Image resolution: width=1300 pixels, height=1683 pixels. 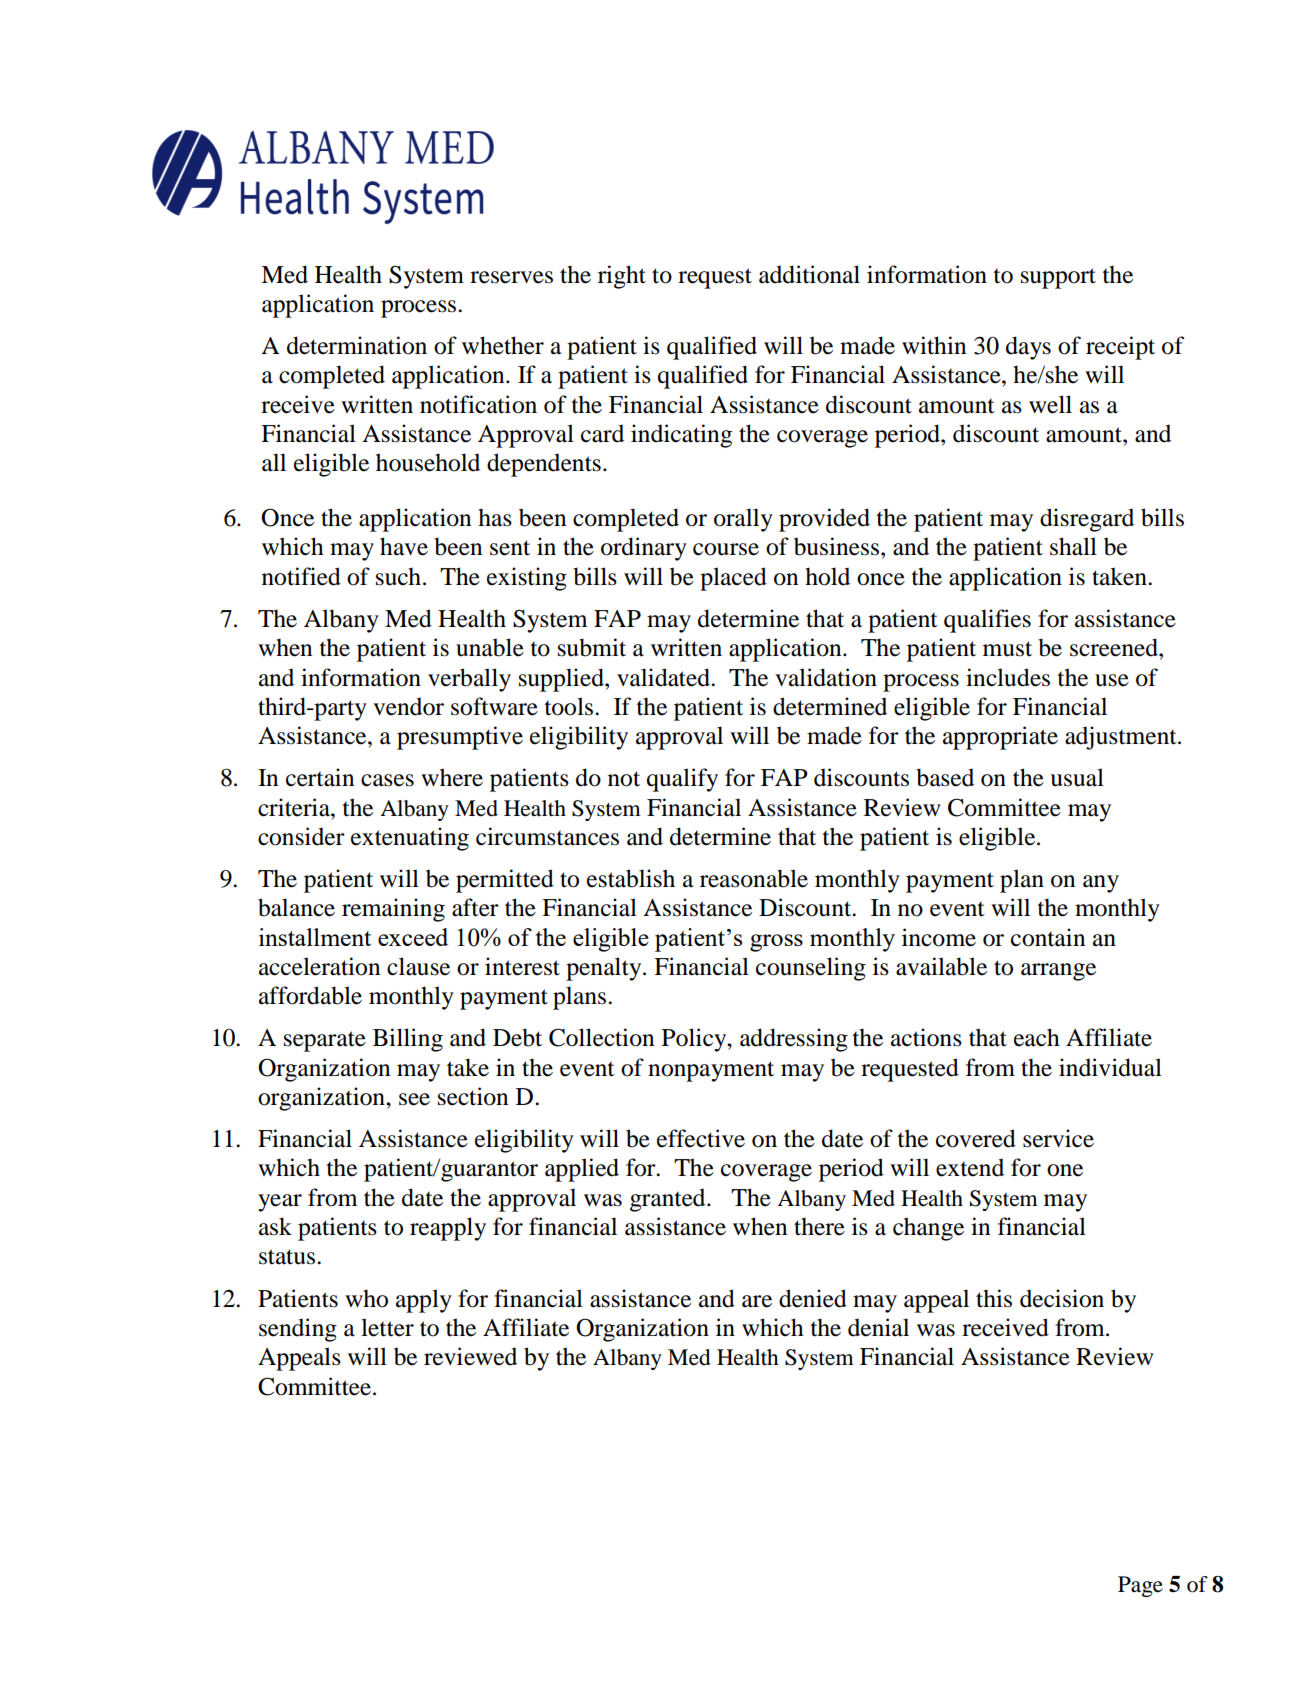 What do you see at coordinates (776, 943) in the screenshot?
I see `gross` at bounding box center [776, 943].
